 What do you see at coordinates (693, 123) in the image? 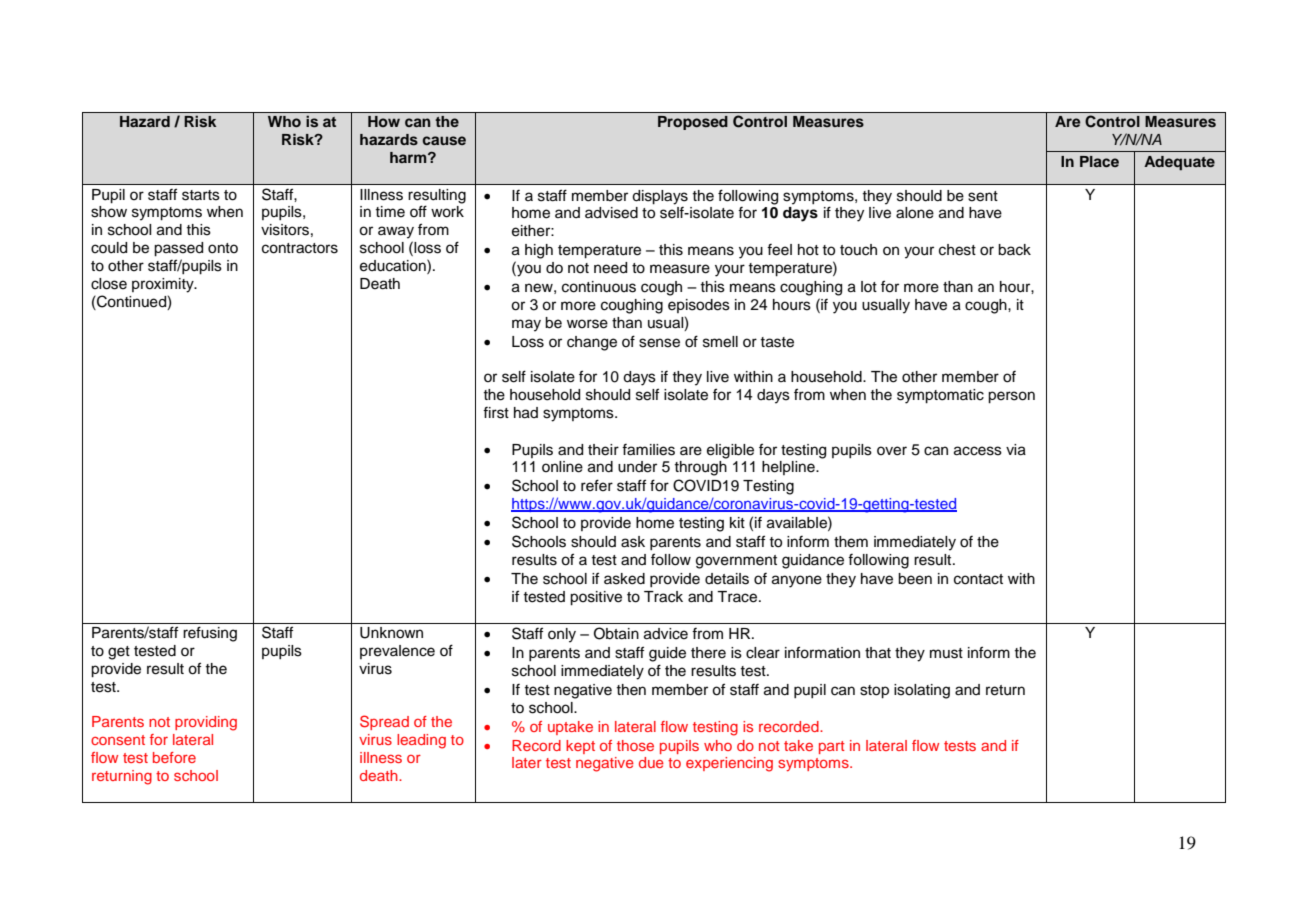
I see `Proposed` at bounding box center [693, 123].
